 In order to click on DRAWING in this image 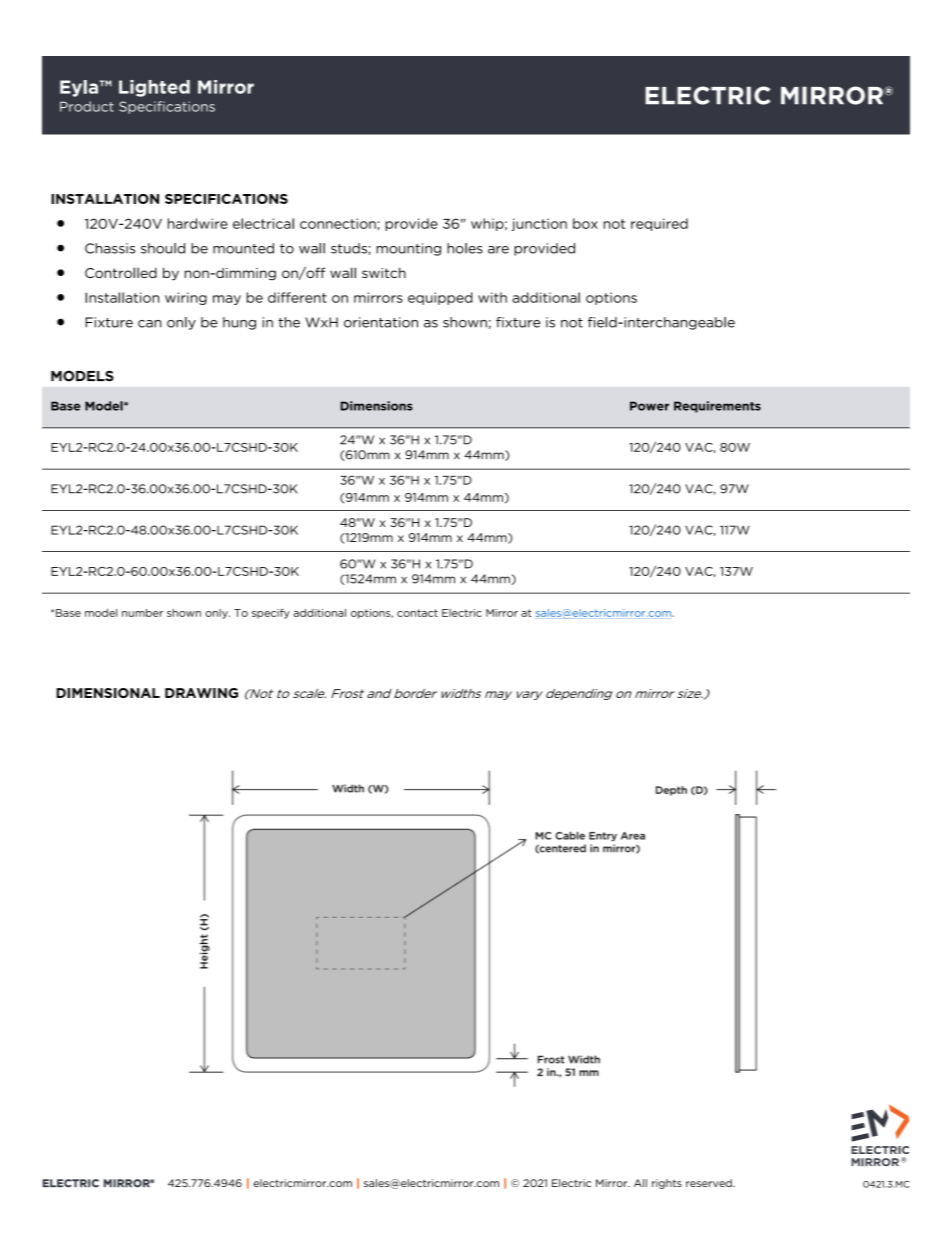, I will do `click(201, 693)`.
